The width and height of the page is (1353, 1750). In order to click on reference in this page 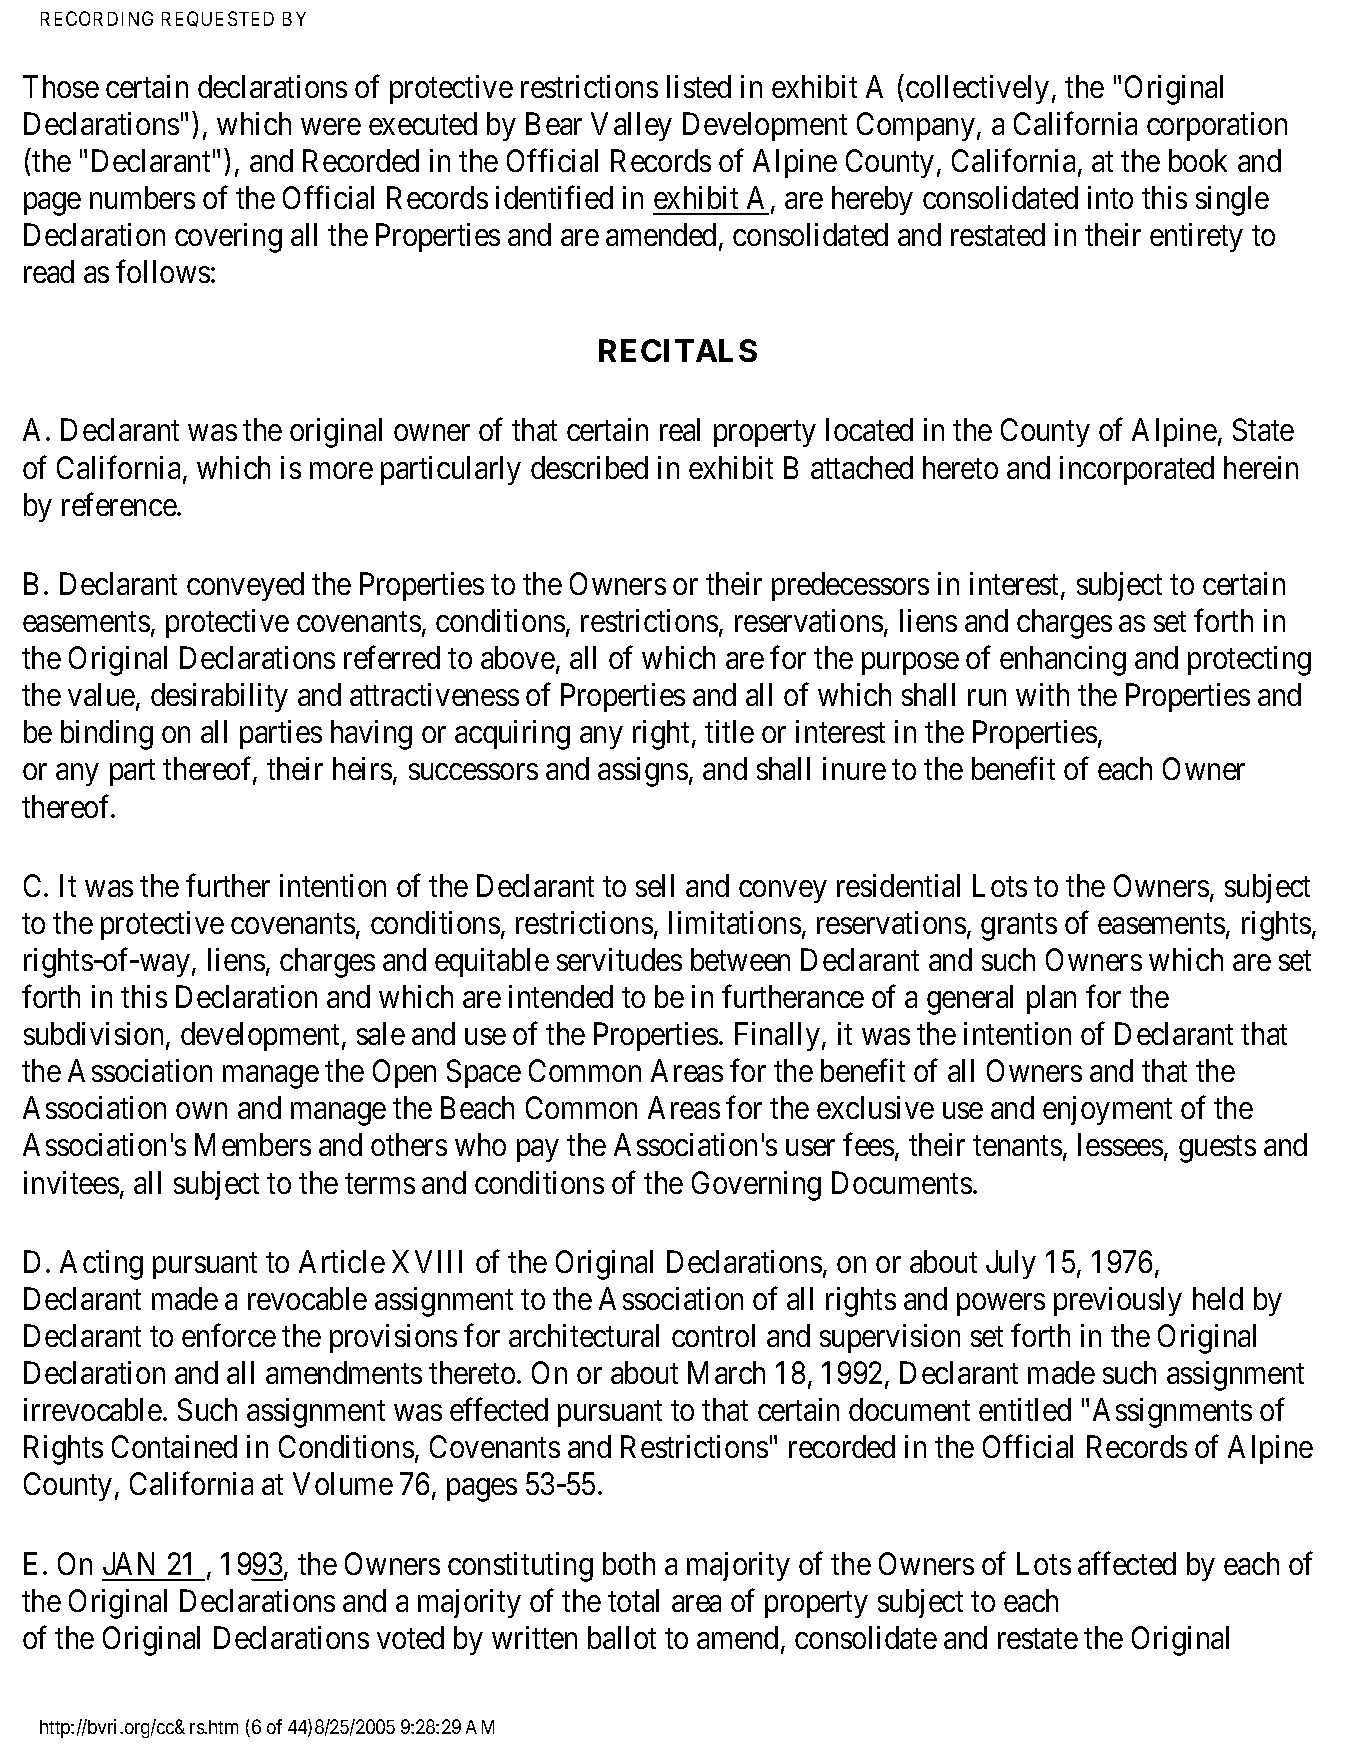, I will do `click(120, 504)`.
